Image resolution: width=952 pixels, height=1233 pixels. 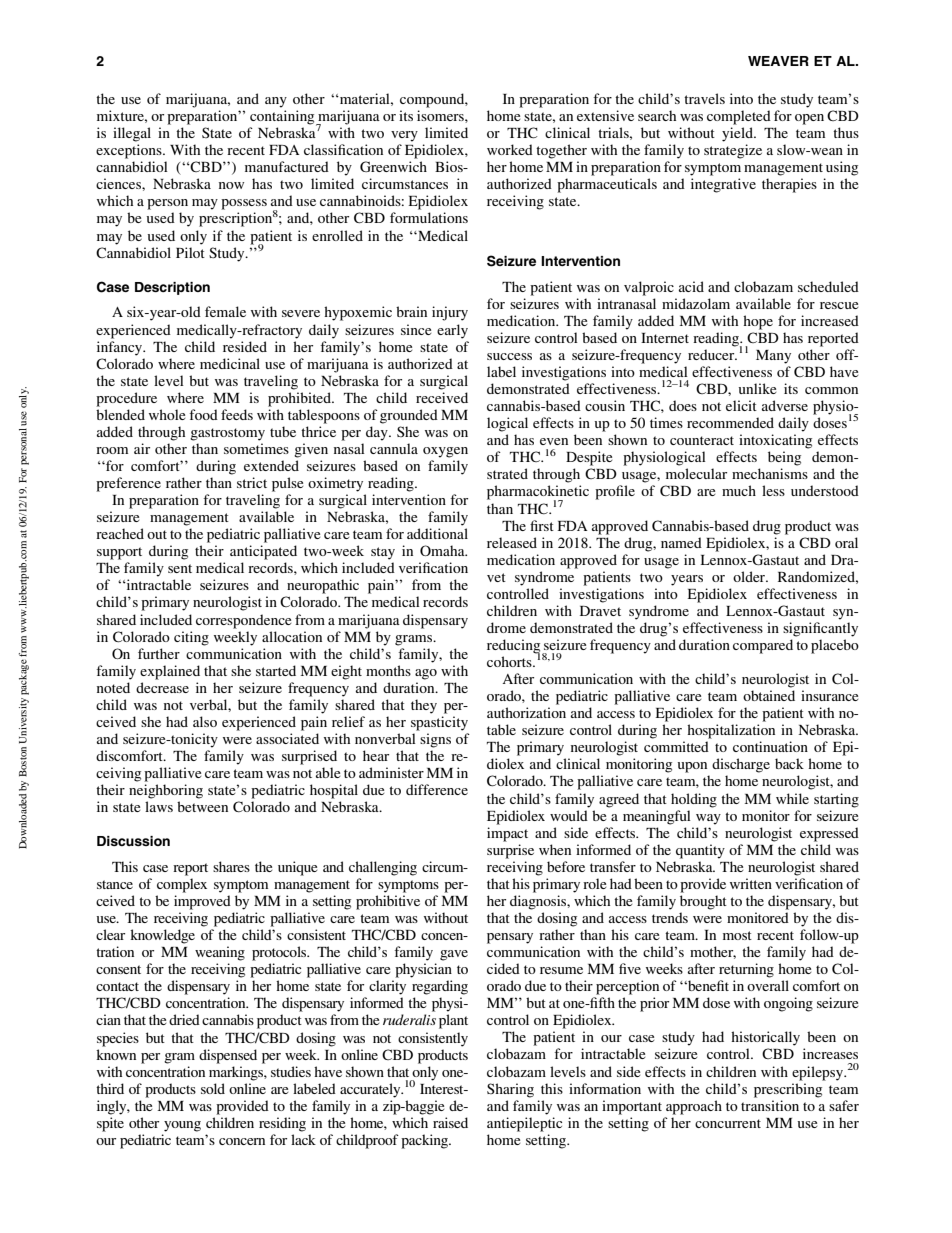 What do you see at coordinates (450, 1122) in the screenshot?
I see `raised` at bounding box center [450, 1122].
